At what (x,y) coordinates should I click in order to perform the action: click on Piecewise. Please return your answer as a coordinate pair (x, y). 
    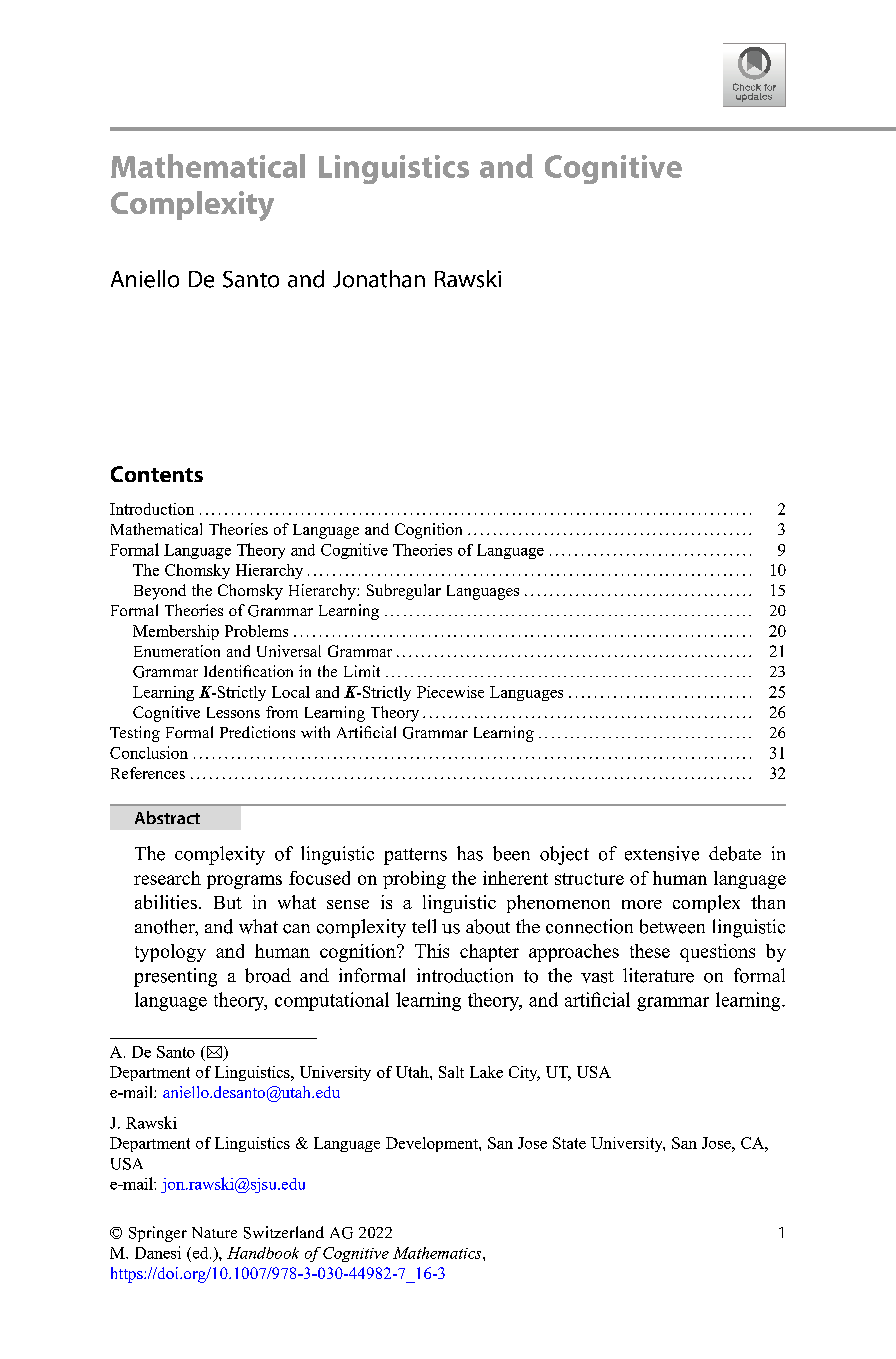
    Looking at the image, I should click on (450, 692).
